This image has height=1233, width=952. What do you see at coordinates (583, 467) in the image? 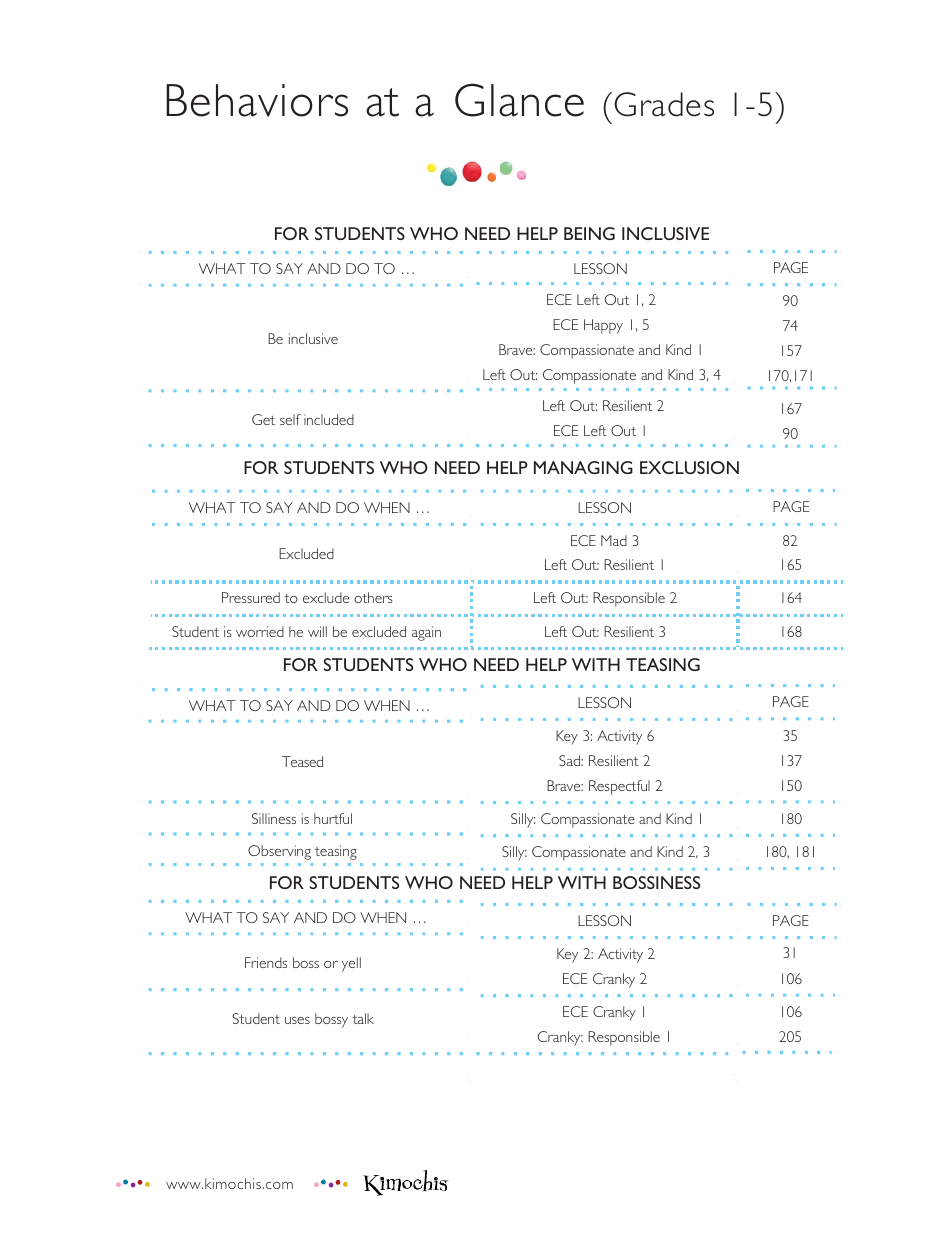
I see `MANAGING` at bounding box center [583, 467].
